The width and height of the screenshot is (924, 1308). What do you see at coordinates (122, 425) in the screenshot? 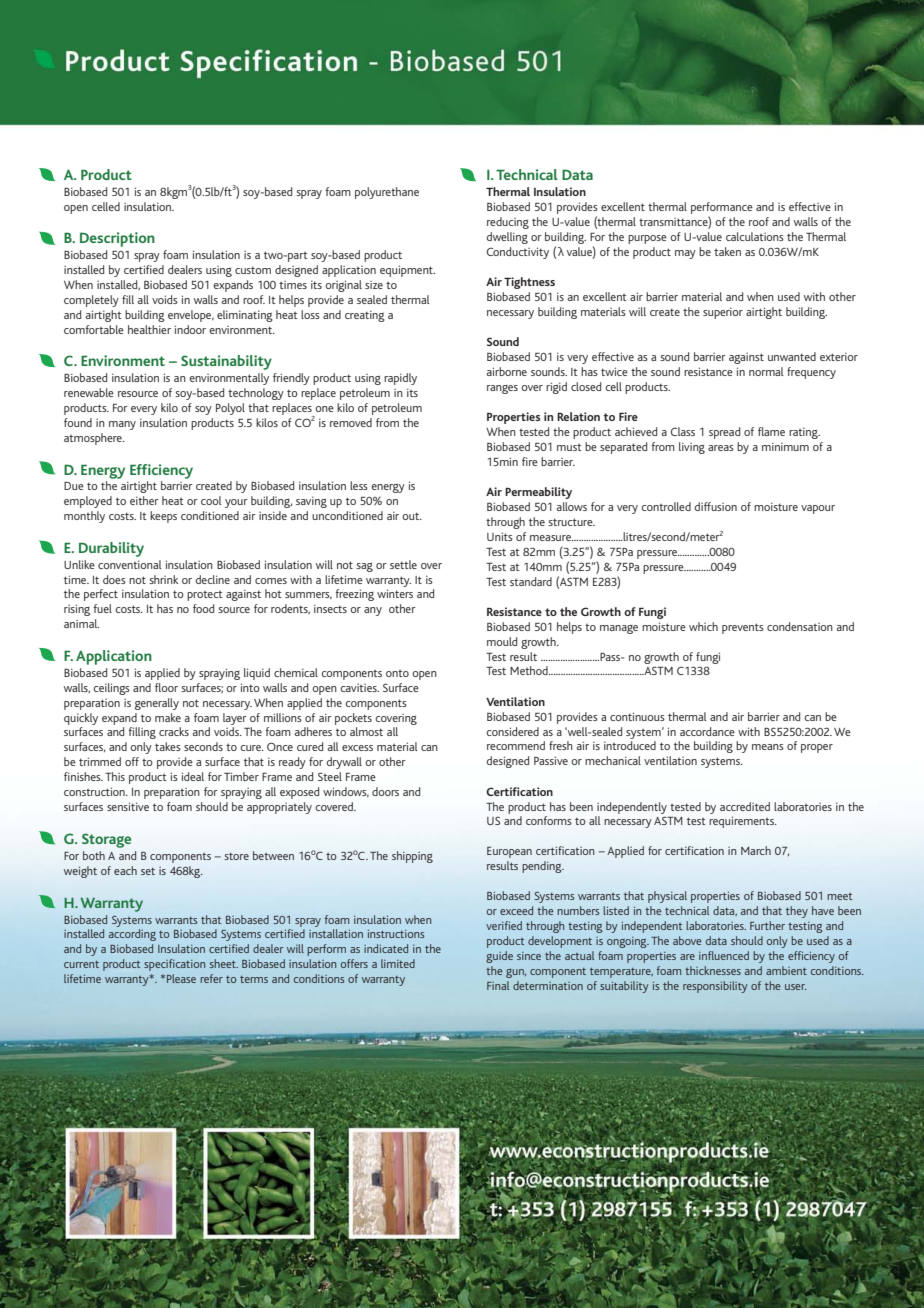
I see `many` at bounding box center [122, 425].
